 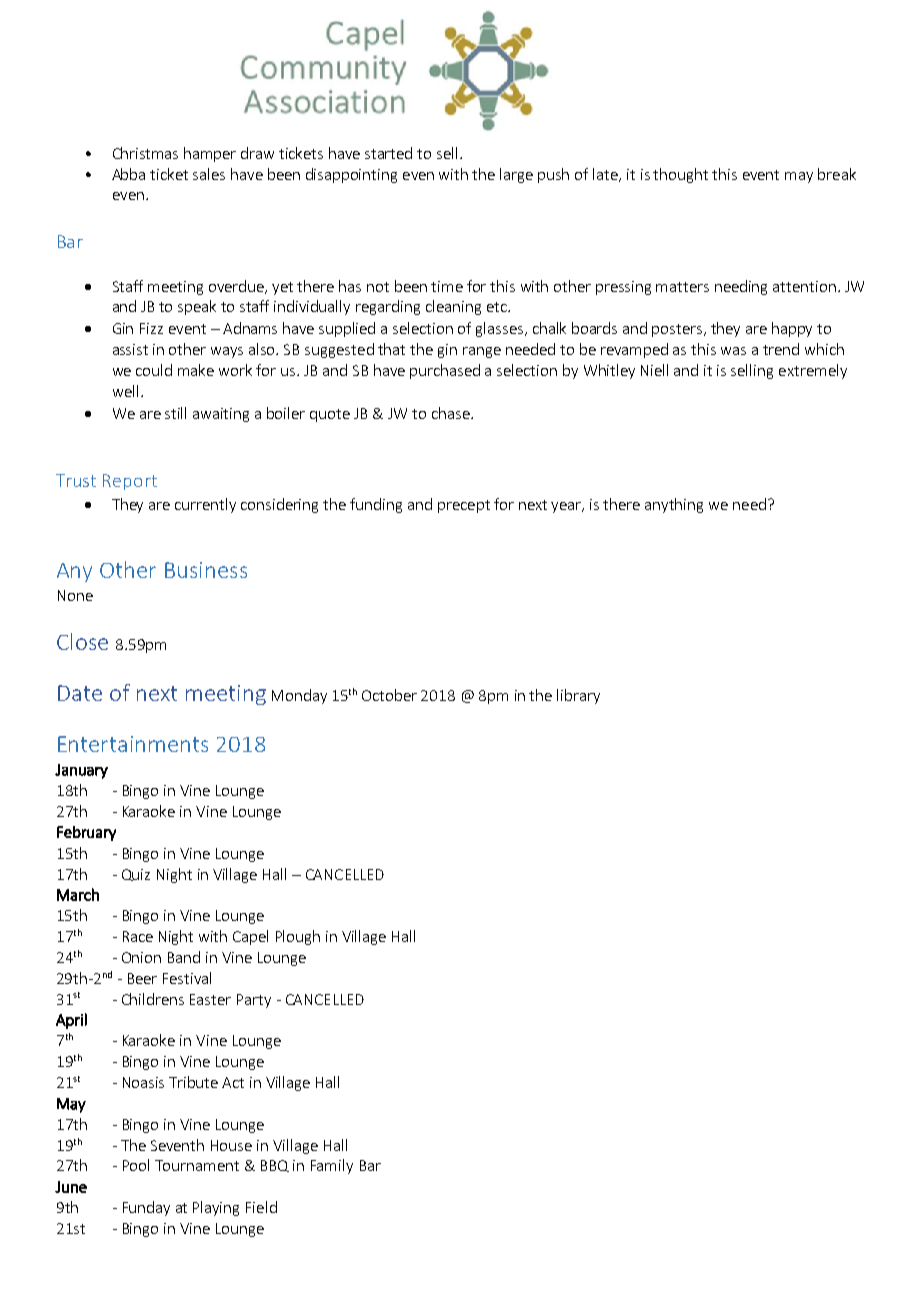 I want to click on library, so click(x=578, y=696).
